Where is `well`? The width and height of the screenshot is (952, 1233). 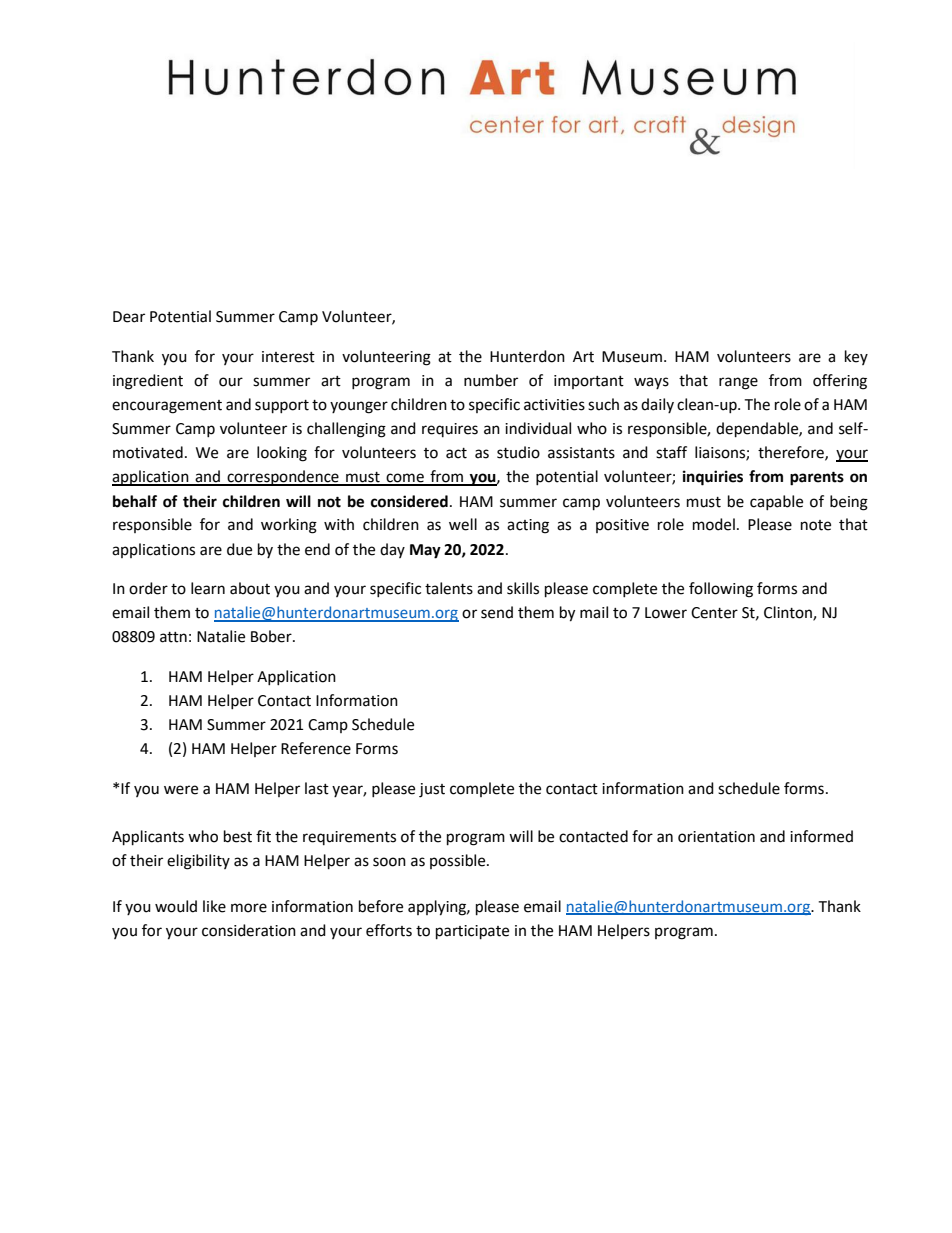 well is located at coordinates (463, 524).
